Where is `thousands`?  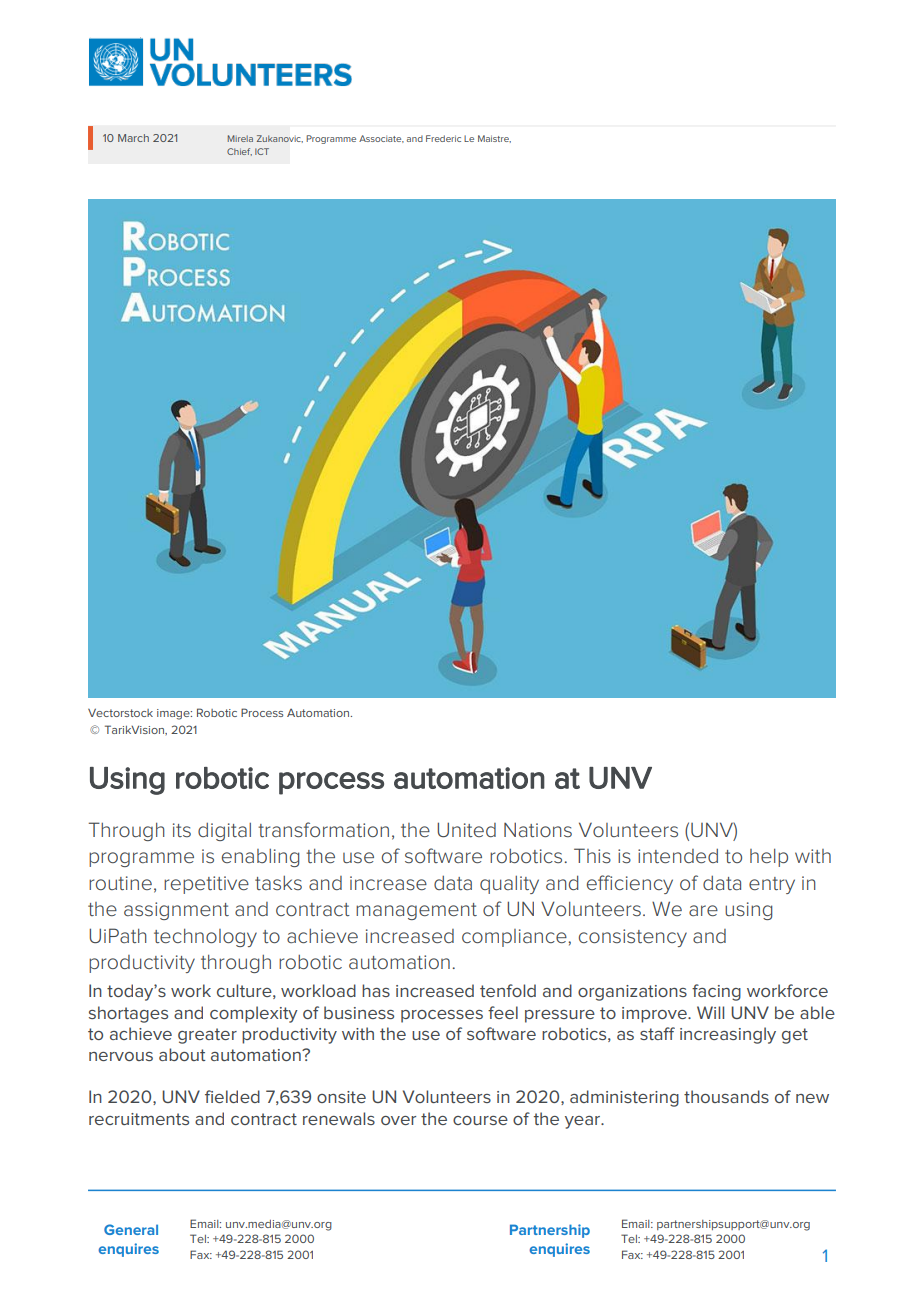
thousands is located at coordinates (726, 1096).
